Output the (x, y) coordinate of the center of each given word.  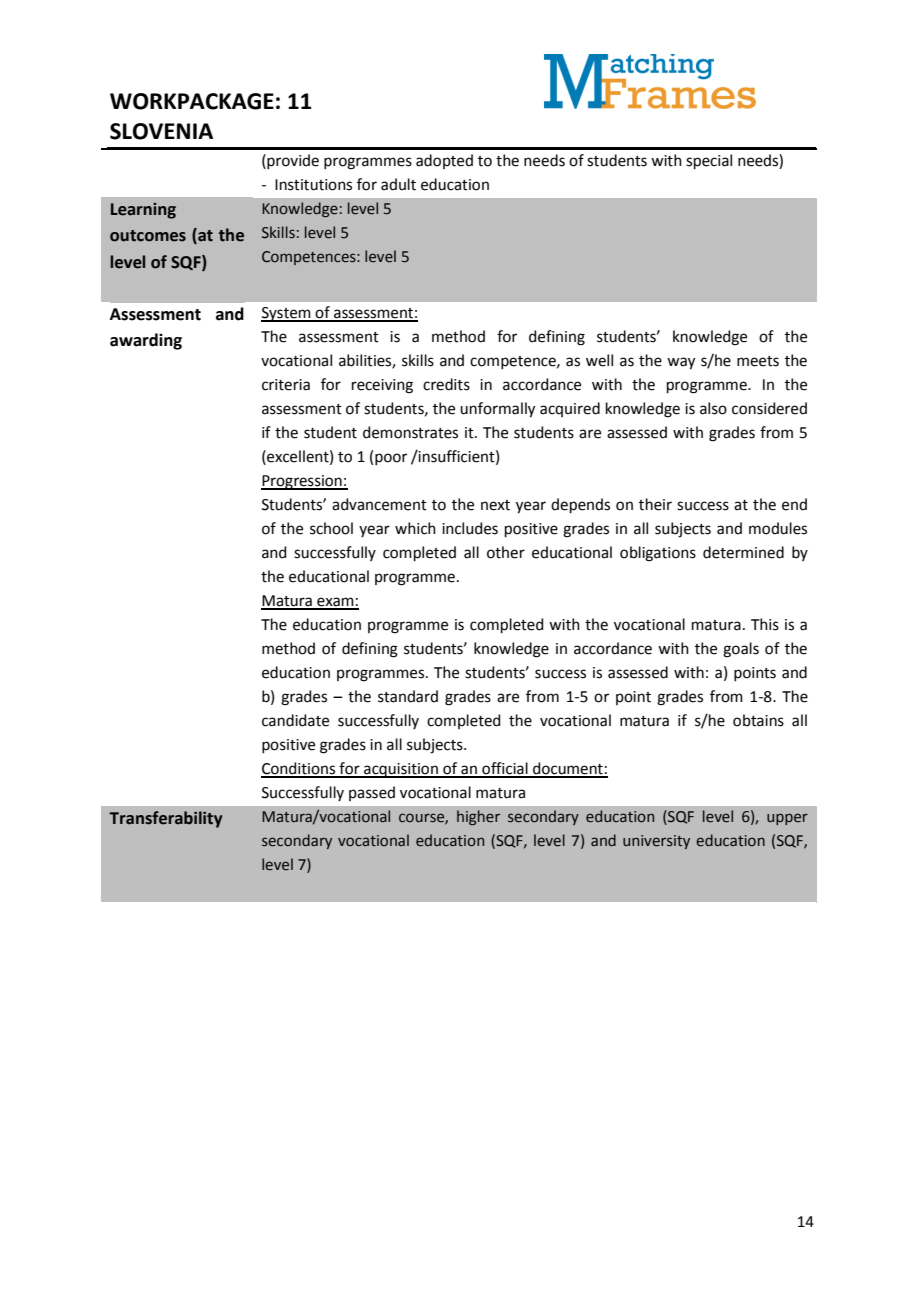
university (656, 842)
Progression (302, 482)
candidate (295, 720)
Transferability (165, 819)
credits (446, 384)
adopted (444, 161)
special (709, 161)
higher (478, 817)
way (681, 363)
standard (408, 696)
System (287, 314)
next (495, 505)
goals (741, 650)
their (655, 504)
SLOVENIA (161, 131)
